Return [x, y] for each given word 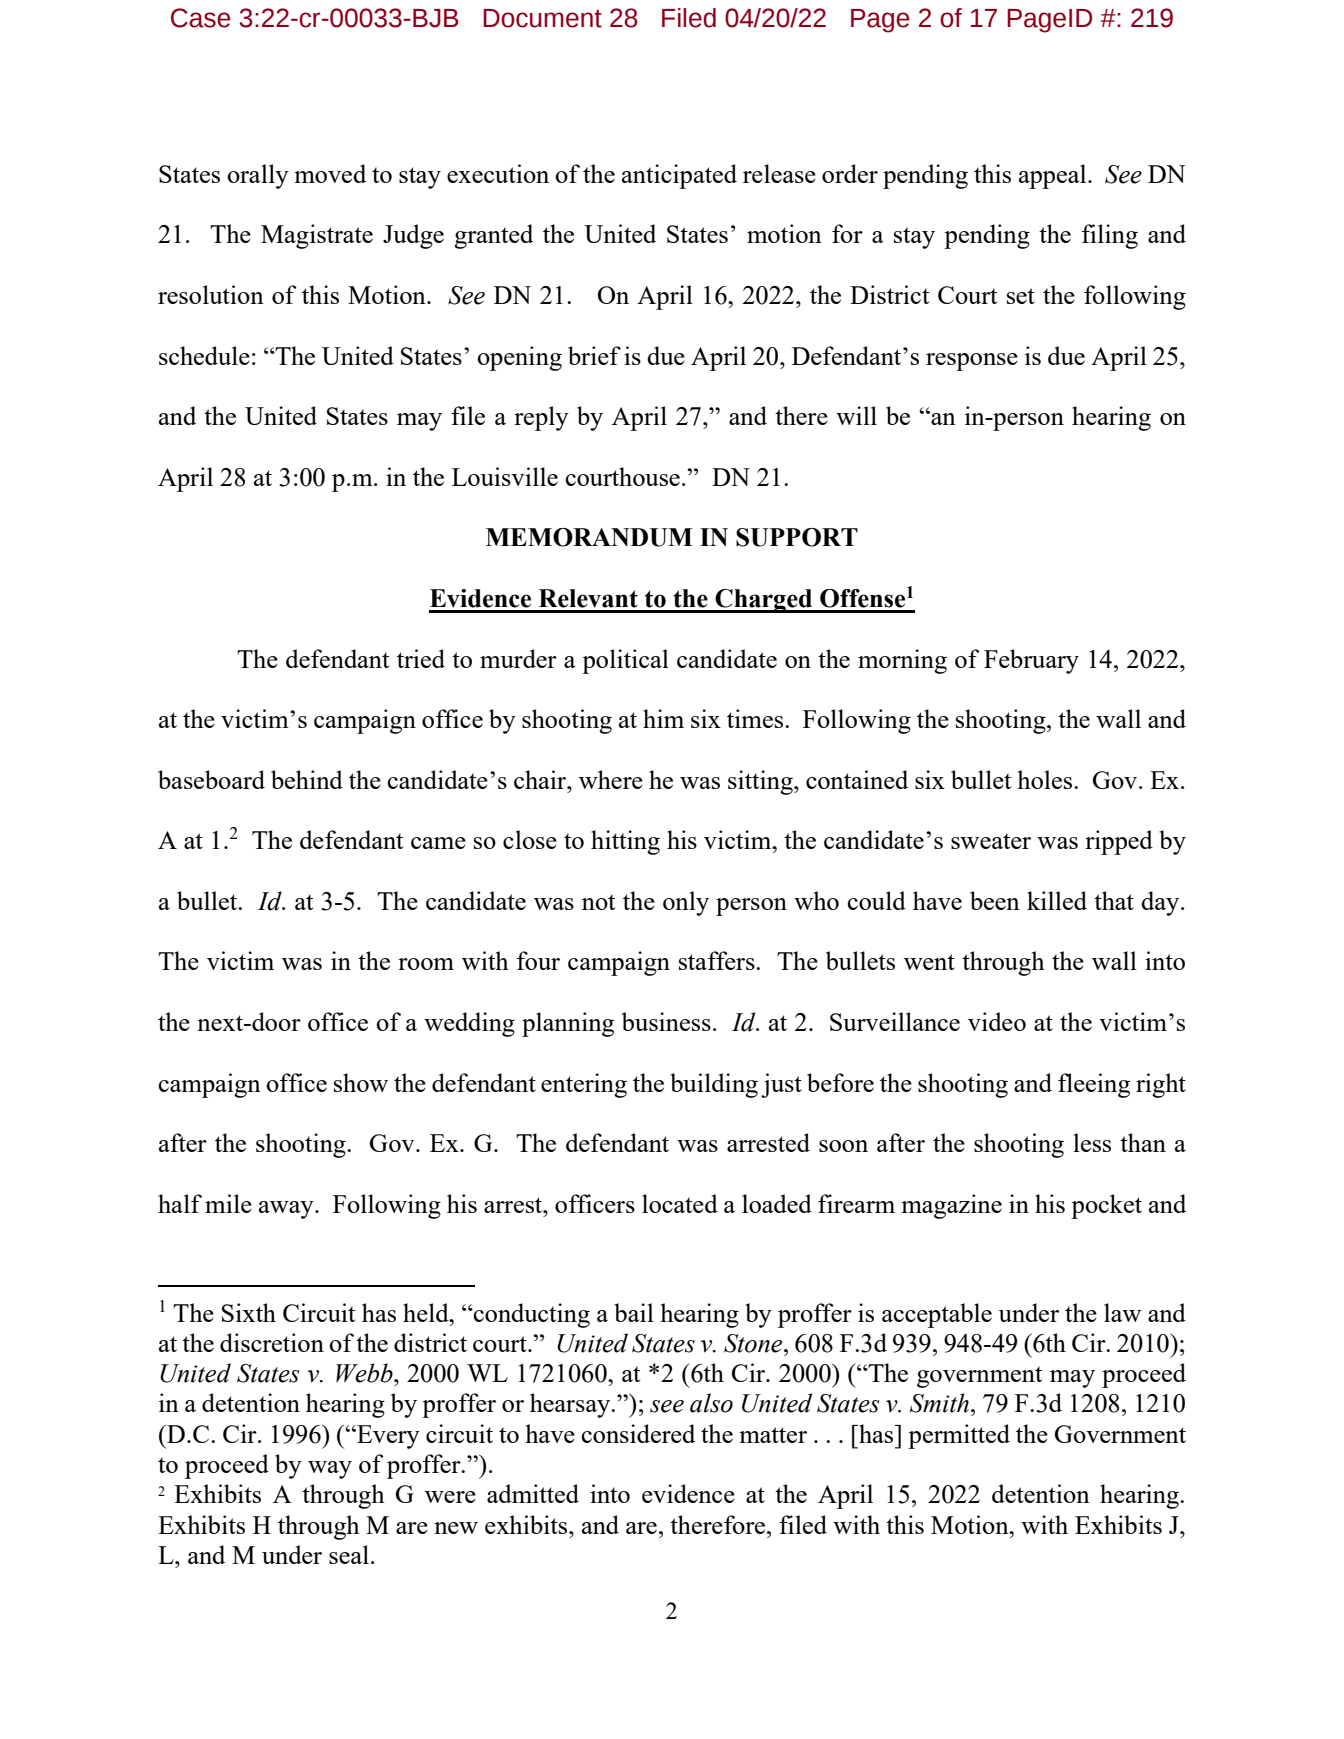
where [611, 779]
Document [542, 18]
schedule [204, 355]
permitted [959, 1436]
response [972, 362]
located [680, 1203]
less [1092, 1142]
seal [350, 1554]
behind [307, 779]
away [287, 1210]
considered [638, 1433]
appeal [1054, 176]
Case [200, 18]
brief [594, 355]
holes [1046, 779]
